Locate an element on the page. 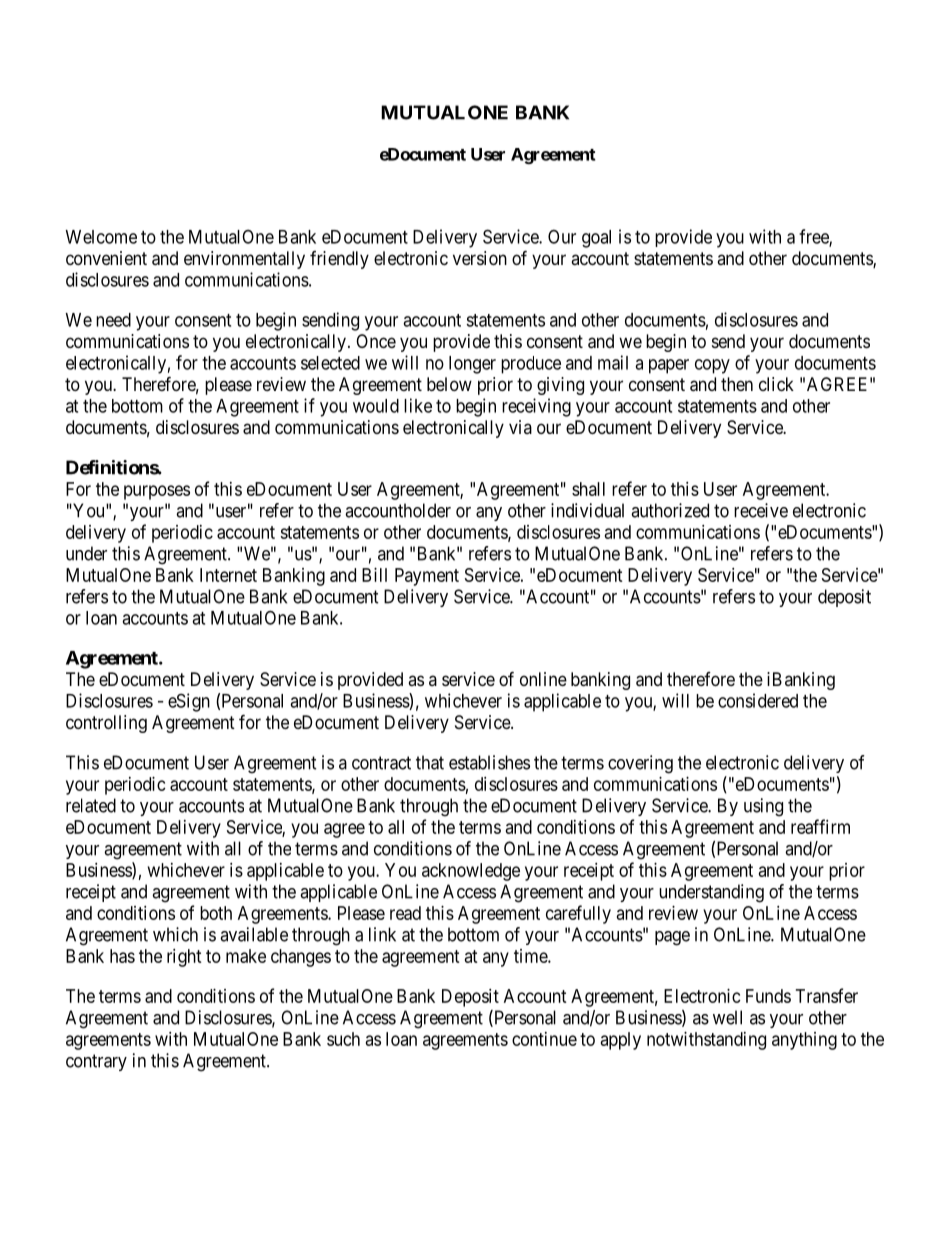 This image has height=1233, width=952. environmentally is located at coordinates (244, 260).
